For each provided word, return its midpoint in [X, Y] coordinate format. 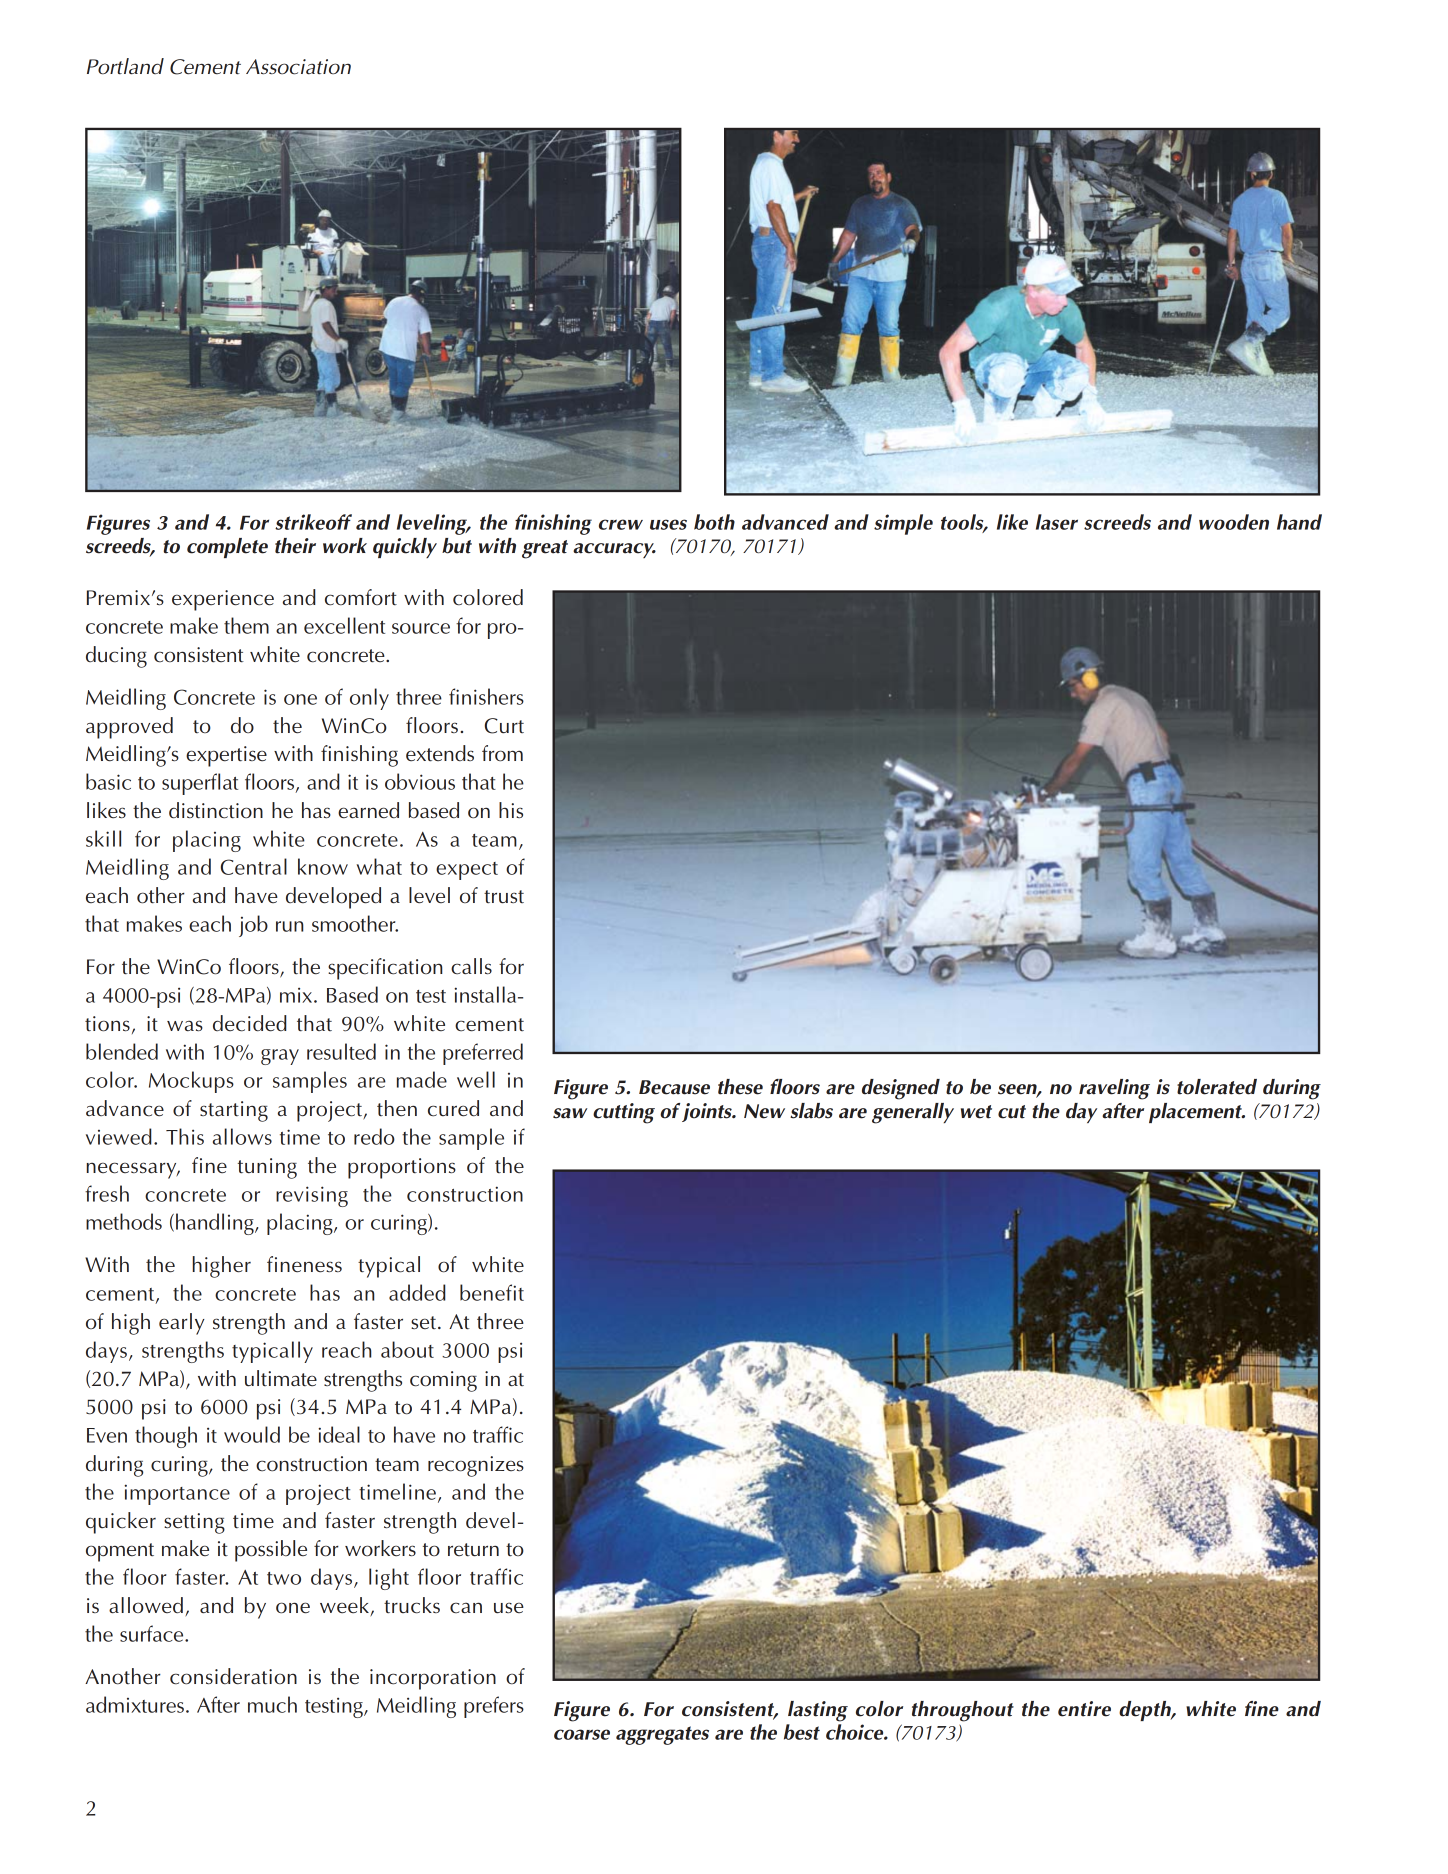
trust [504, 897]
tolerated [1217, 1087]
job [253, 926]
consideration [233, 1676]
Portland [125, 66]
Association [298, 67]
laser [1057, 522]
